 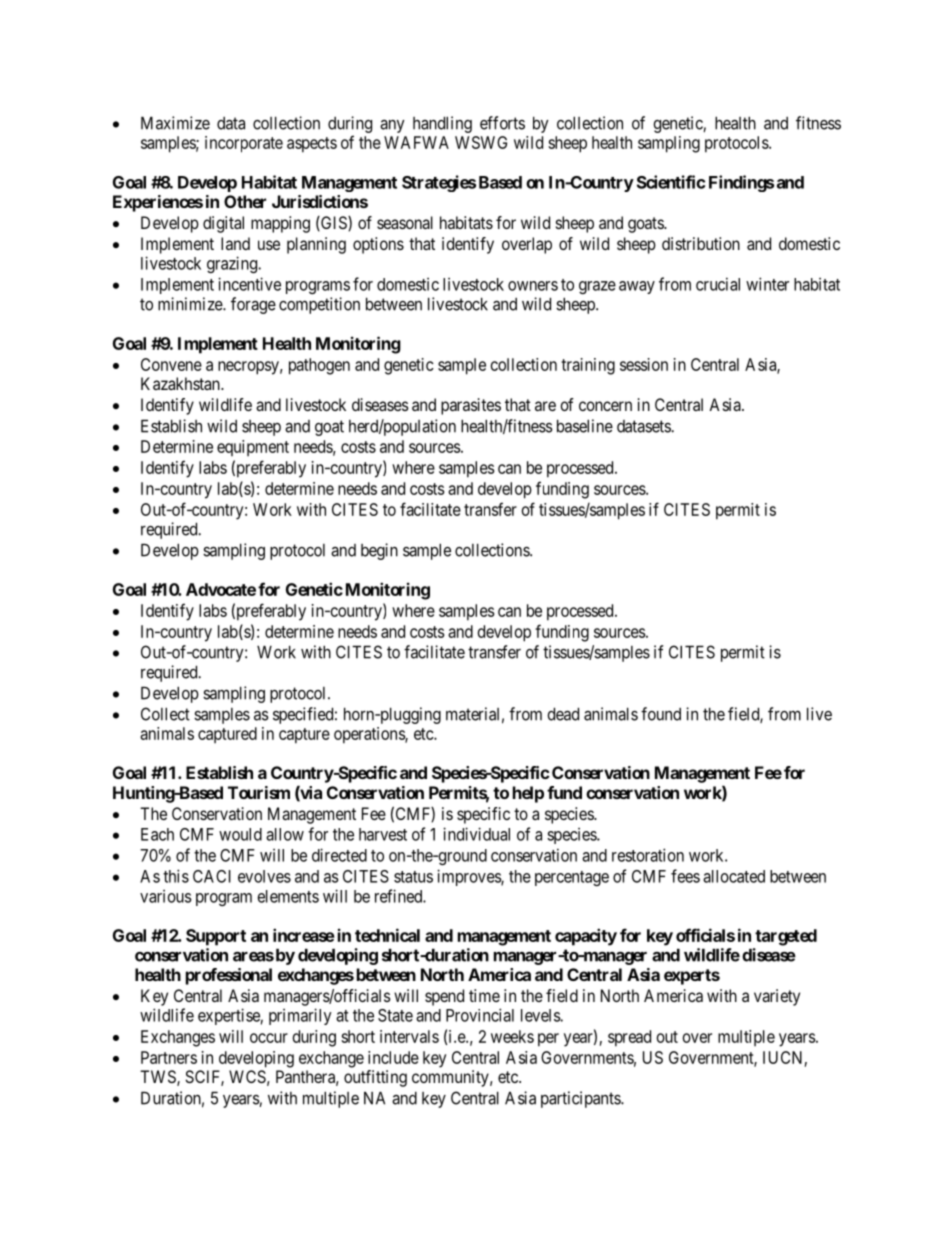 What do you see at coordinates (269, 1038) in the screenshot?
I see `occur` at bounding box center [269, 1038].
